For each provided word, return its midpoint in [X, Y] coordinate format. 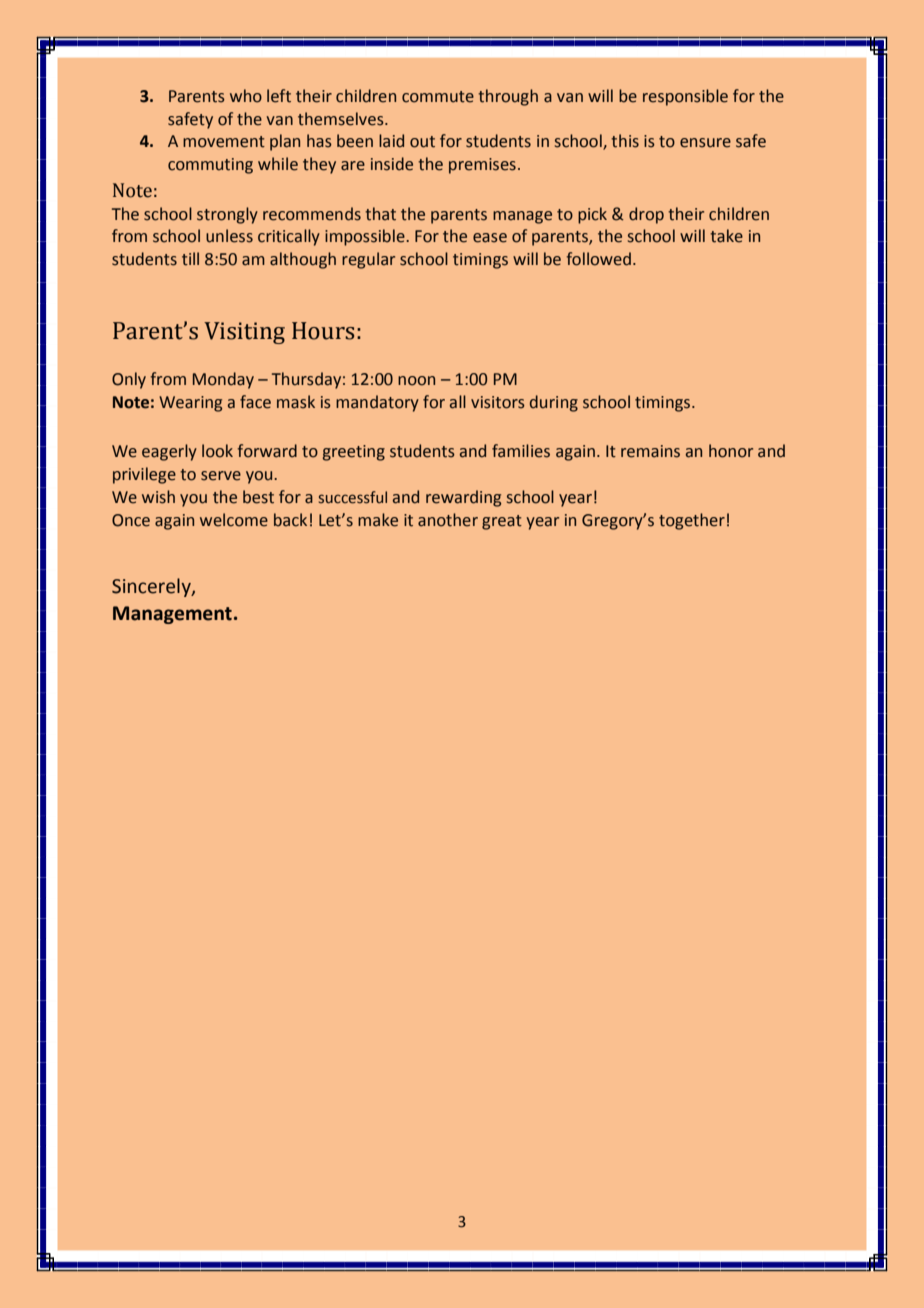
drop [646, 215]
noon [416, 381]
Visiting [244, 333]
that [380, 214]
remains [650, 451]
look [217, 451]
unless [229, 236]
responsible [685, 97]
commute [438, 97]
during [554, 403]
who [246, 96]
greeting [354, 453]
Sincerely [152, 587]
